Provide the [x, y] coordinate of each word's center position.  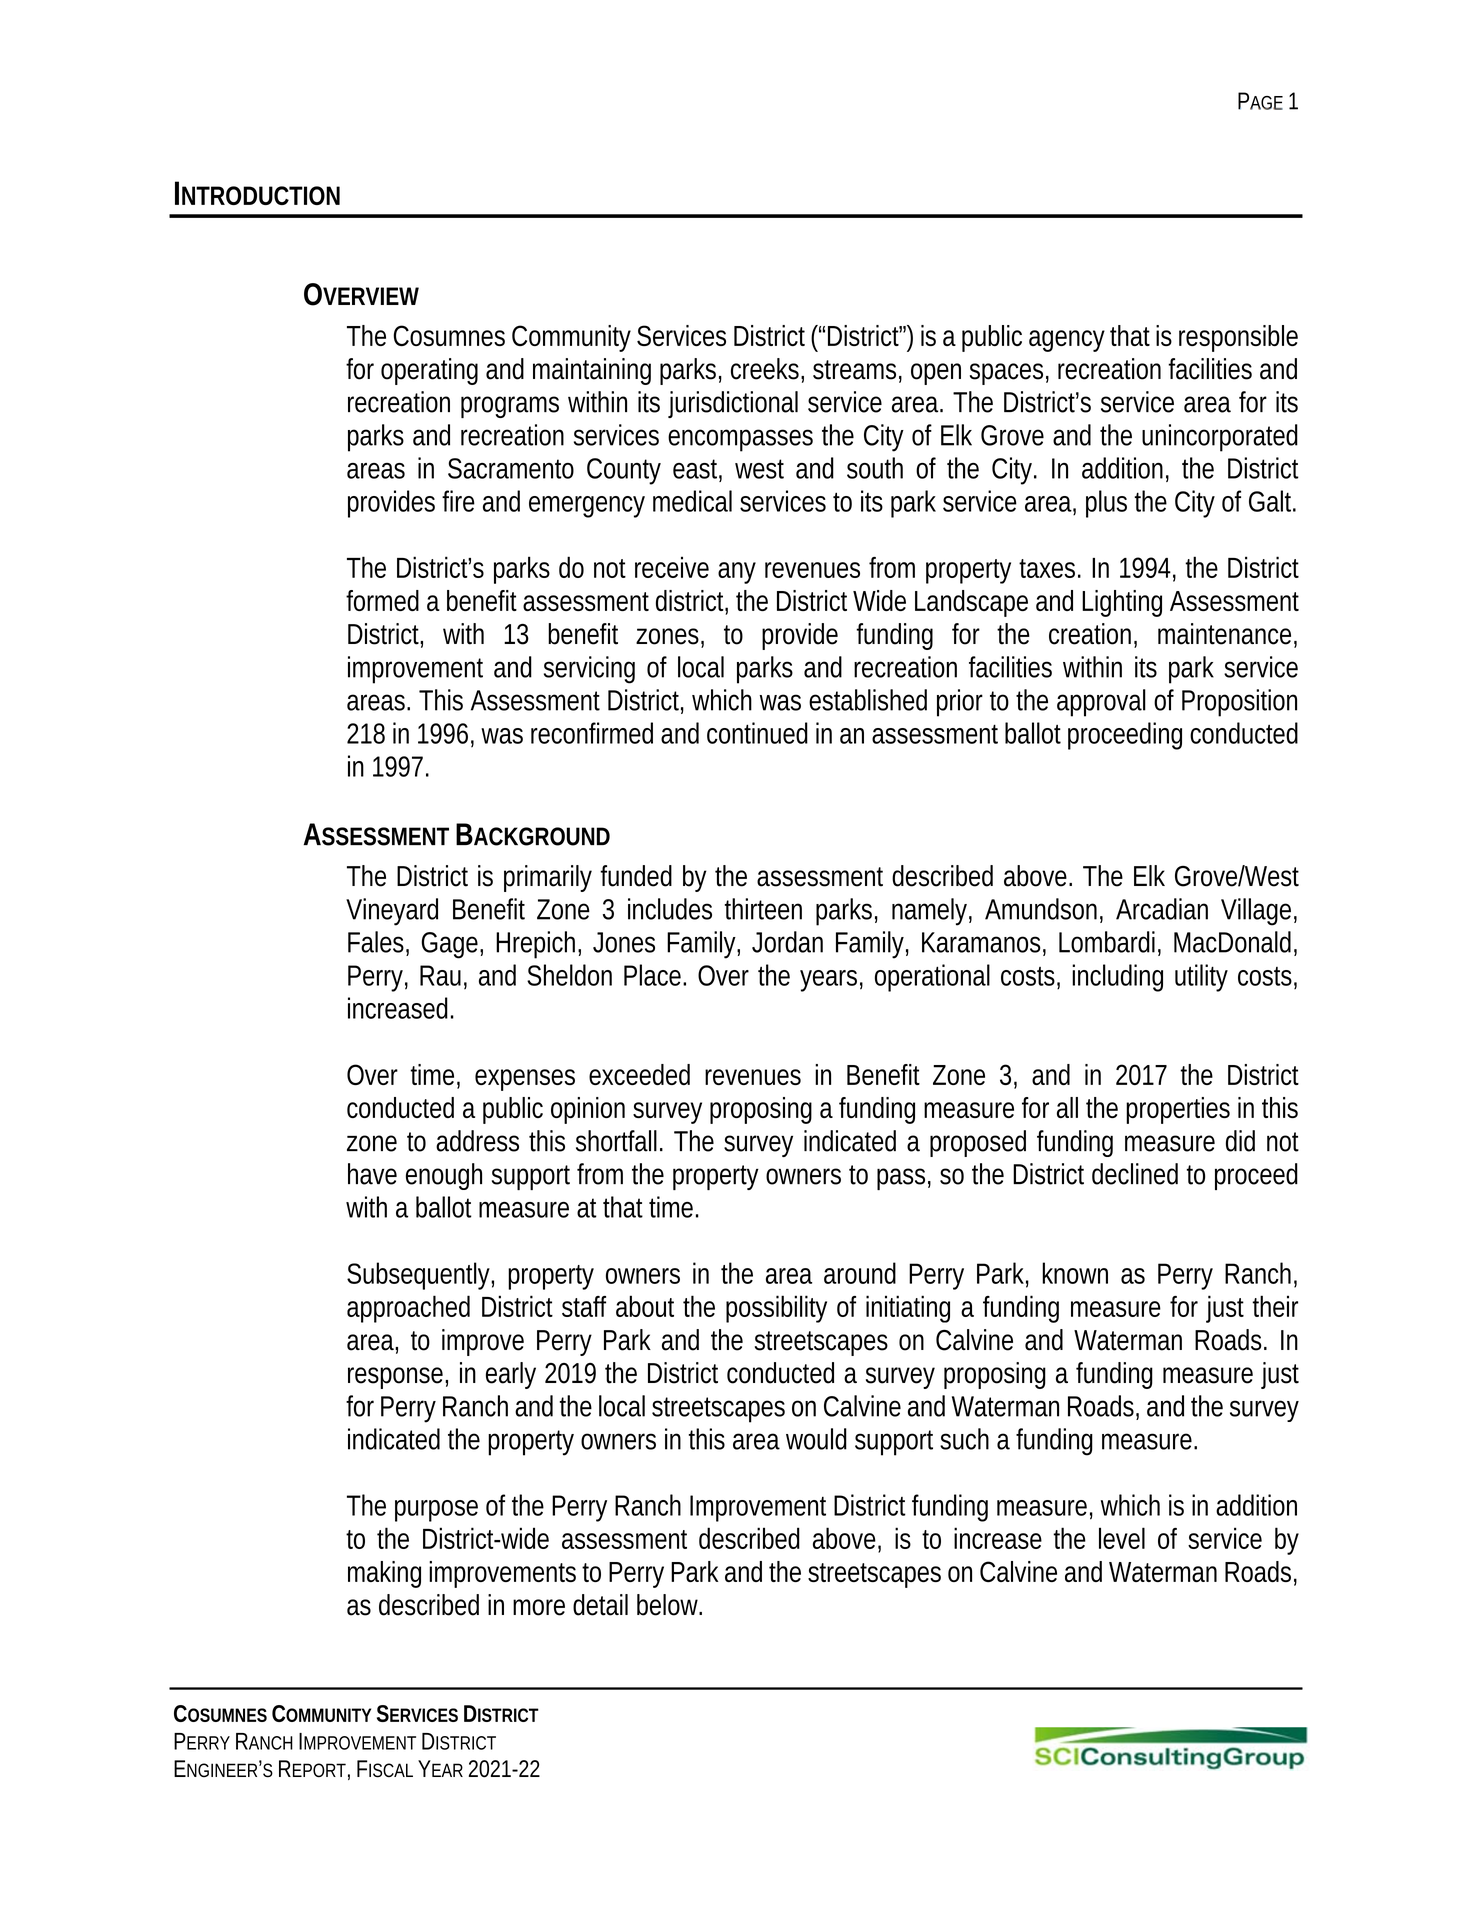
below [669, 1605]
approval [1101, 703]
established [868, 700]
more [539, 1607]
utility [1201, 978]
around [860, 1273]
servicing [589, 670]
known [1075, 1273]
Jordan [787, 942]
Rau [440, 975]
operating [429, 371]
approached [408, 1309]
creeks [766, 369]
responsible [1238, 338]
